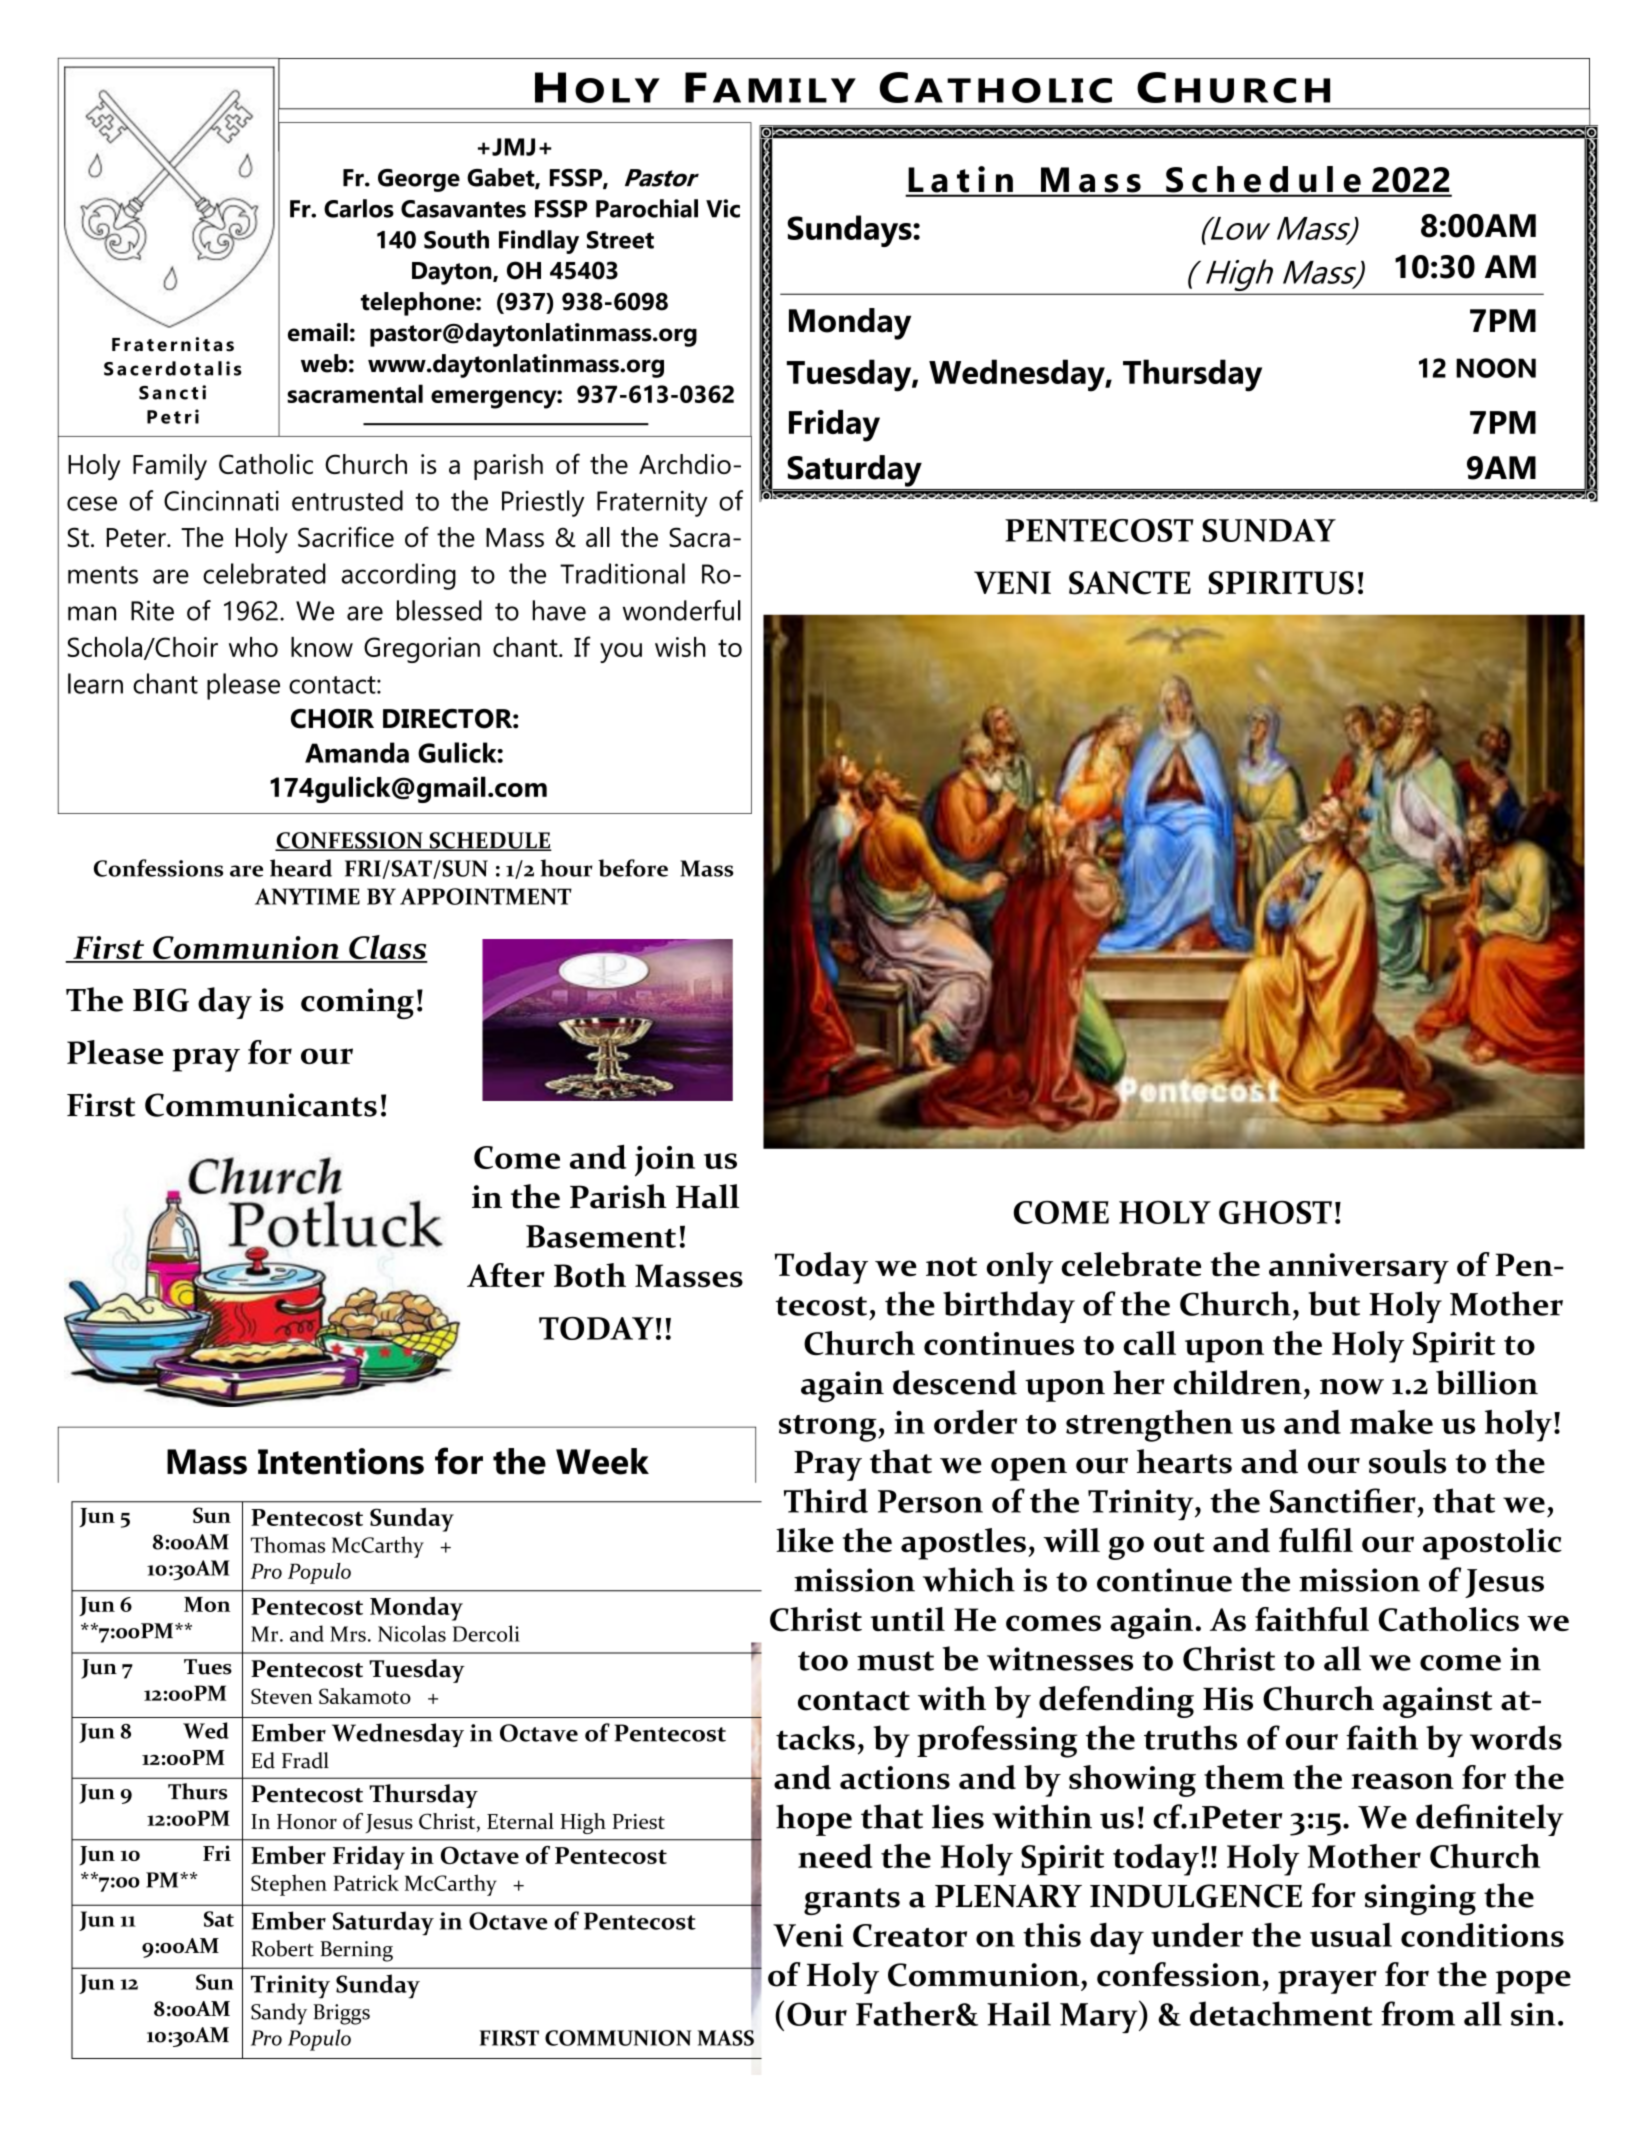  I want to click on wonderful, so click(682, 610).
